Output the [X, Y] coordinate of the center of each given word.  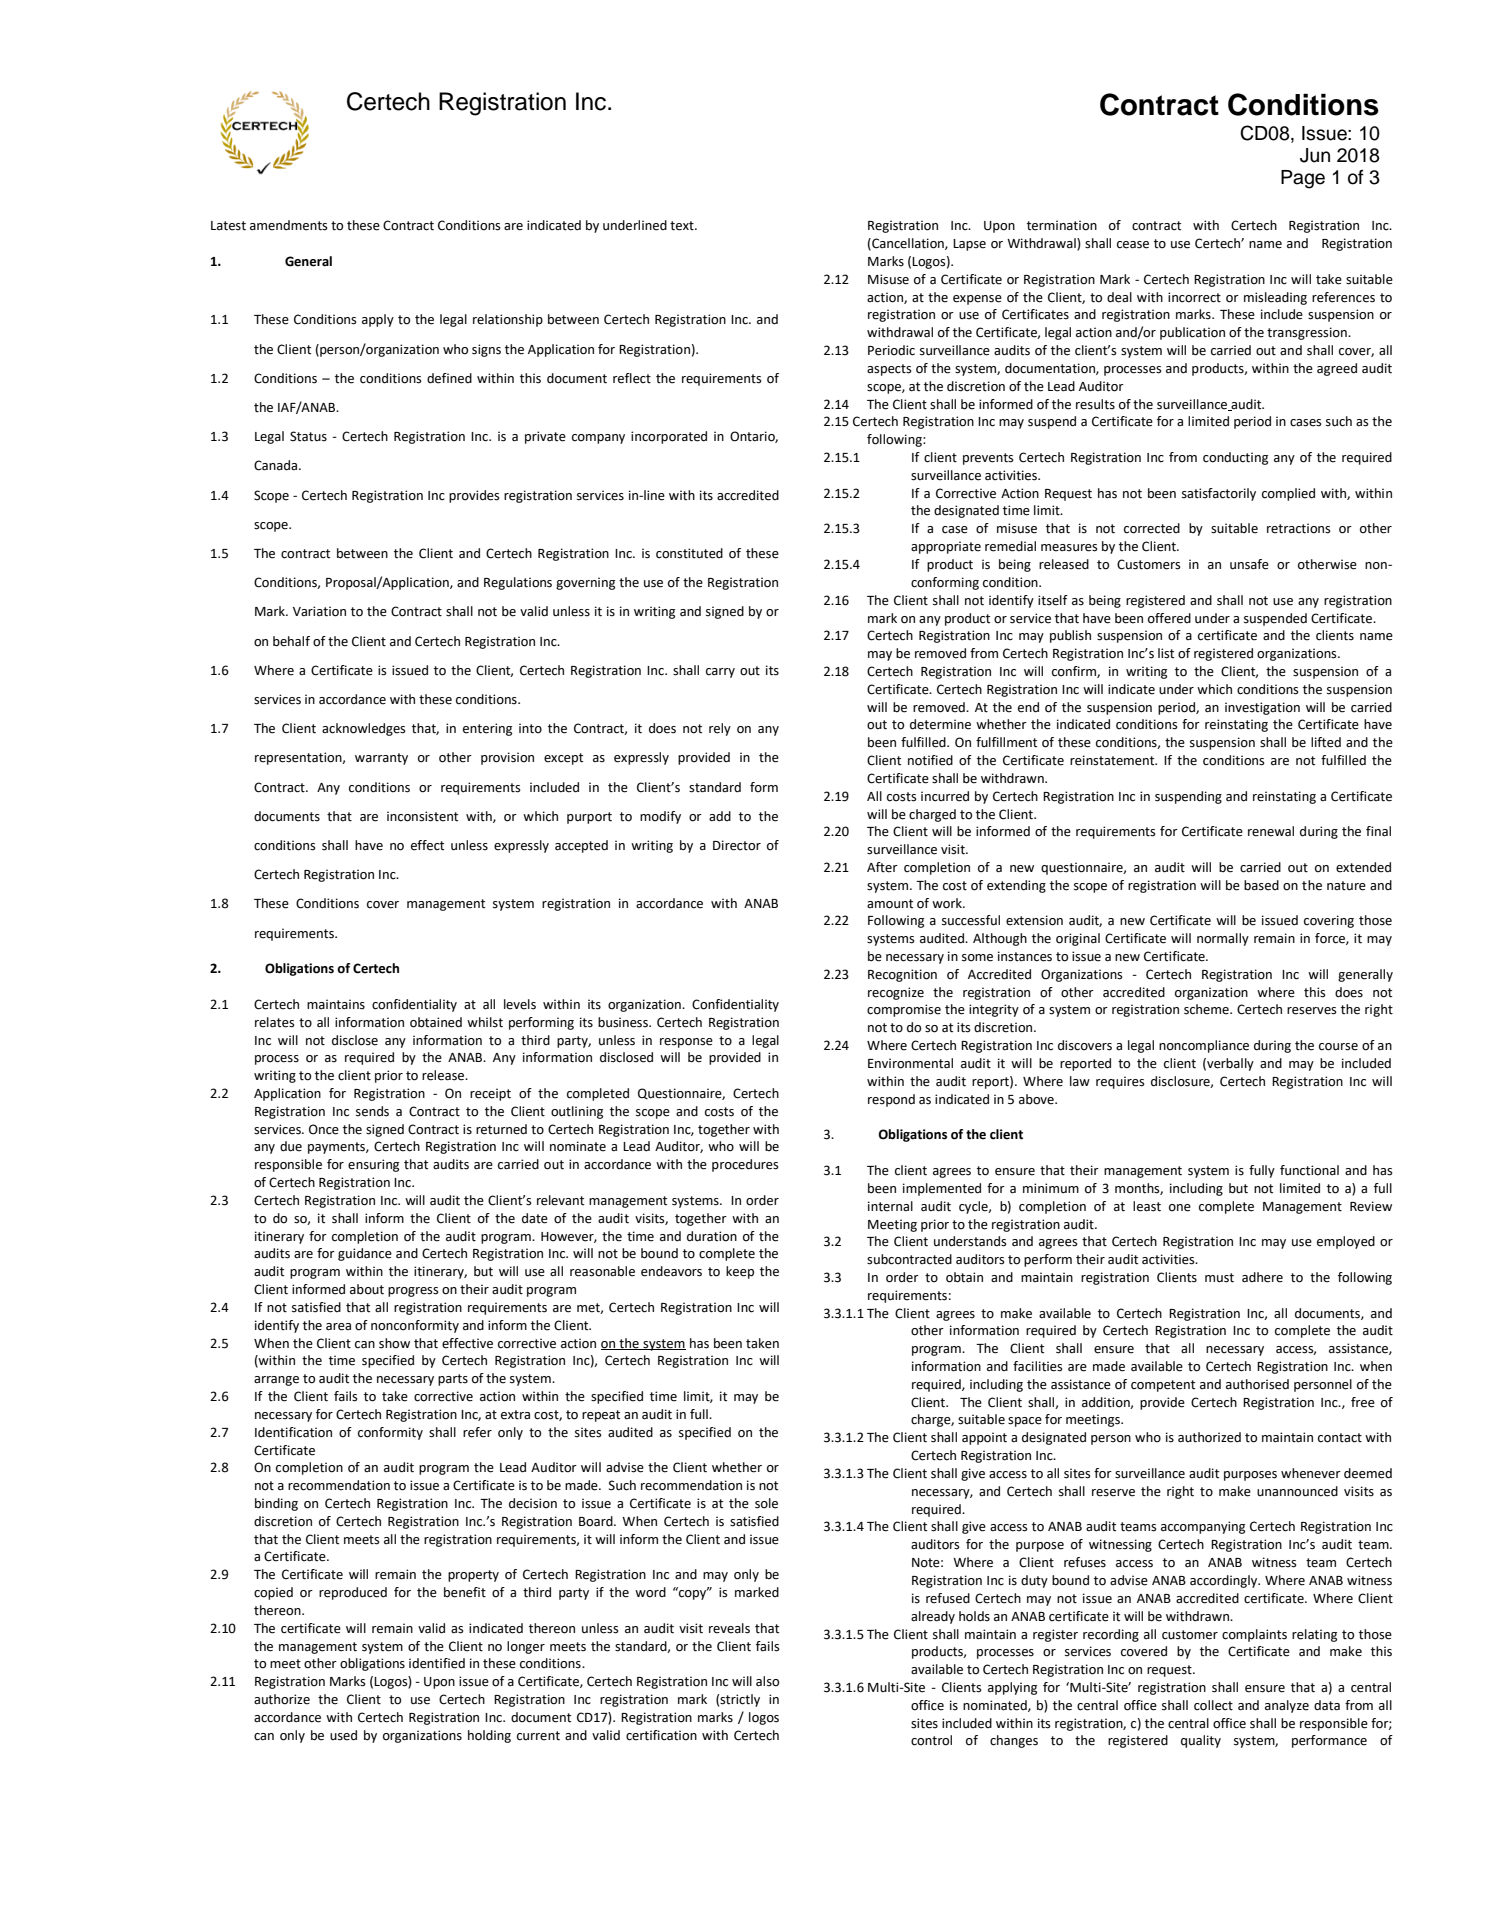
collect [1213, 1705]
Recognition [902, 975]
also [767, 1681]
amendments [289, 225]
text [683, 226]
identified [437, 1663]
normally [1223, 939]
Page [1303, 179]
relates [275, 1022]
